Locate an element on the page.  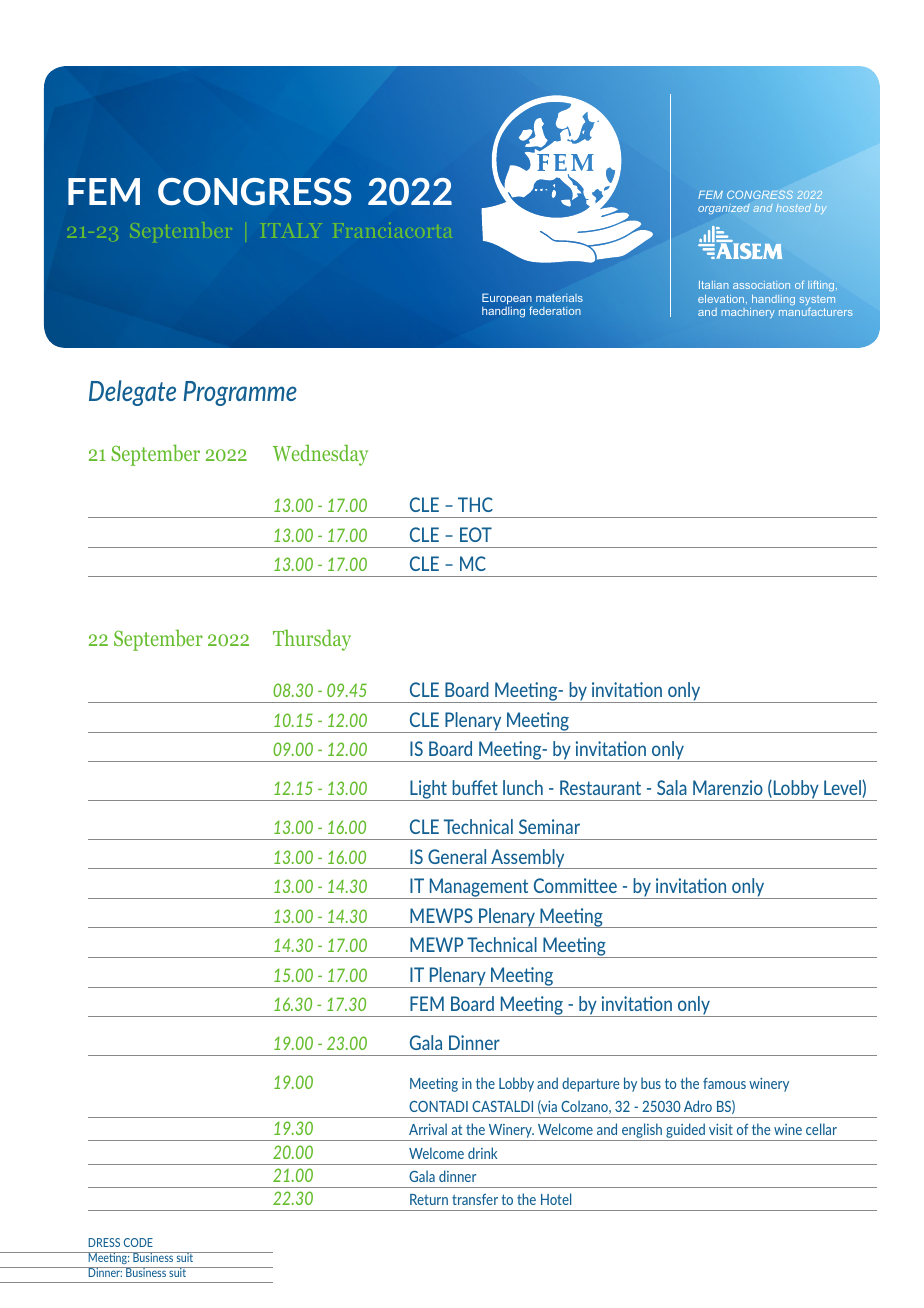
Thursday is located at coordinates (312, 640).
